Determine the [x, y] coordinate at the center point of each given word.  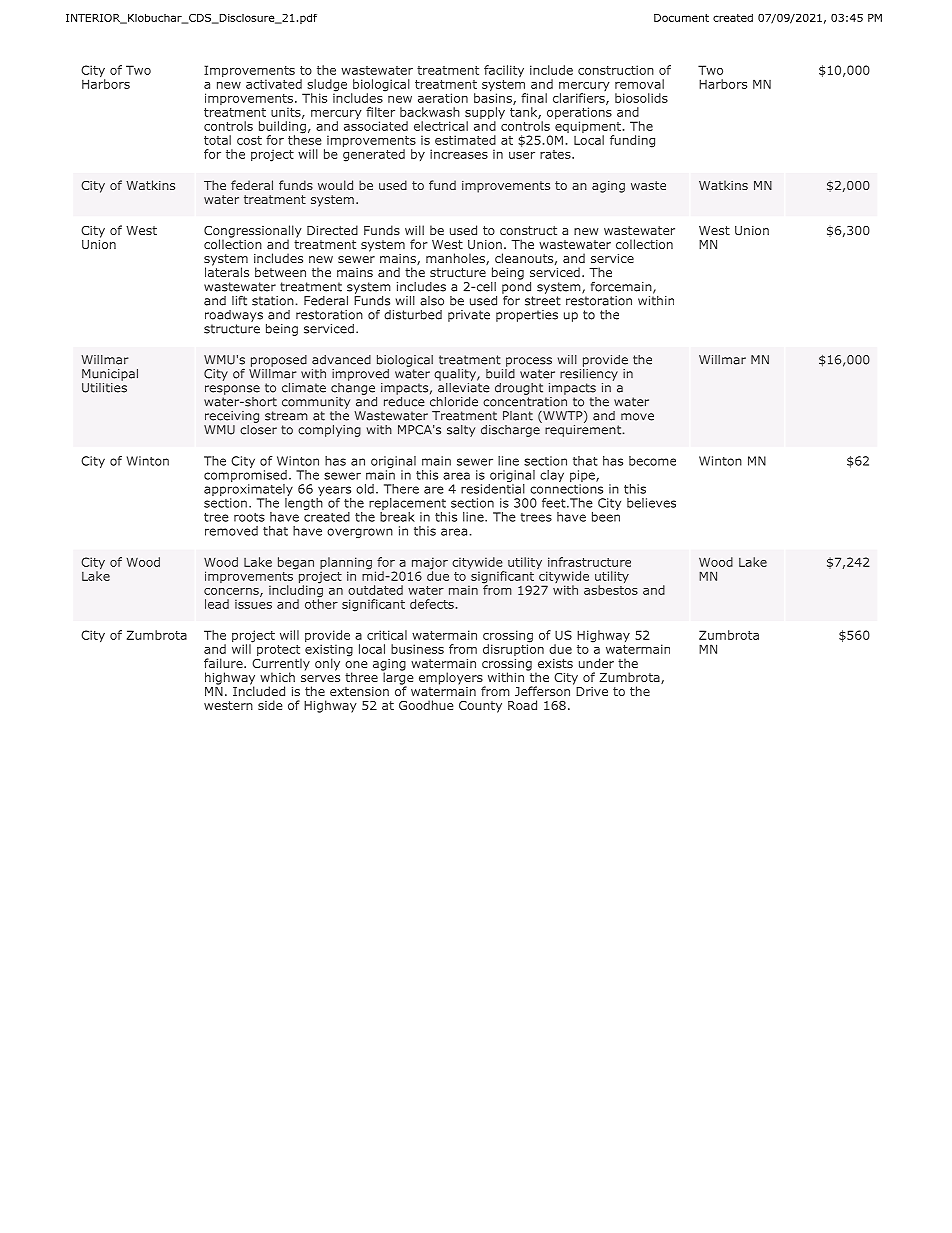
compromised [245, 474]
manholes [456, 259]
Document [681, 18]
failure [224, 663]
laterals [227, 271]
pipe [583, 476]
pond [516, 287]
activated [274, 84]
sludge [326, 86]
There [401, 489]
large [397, 678]
